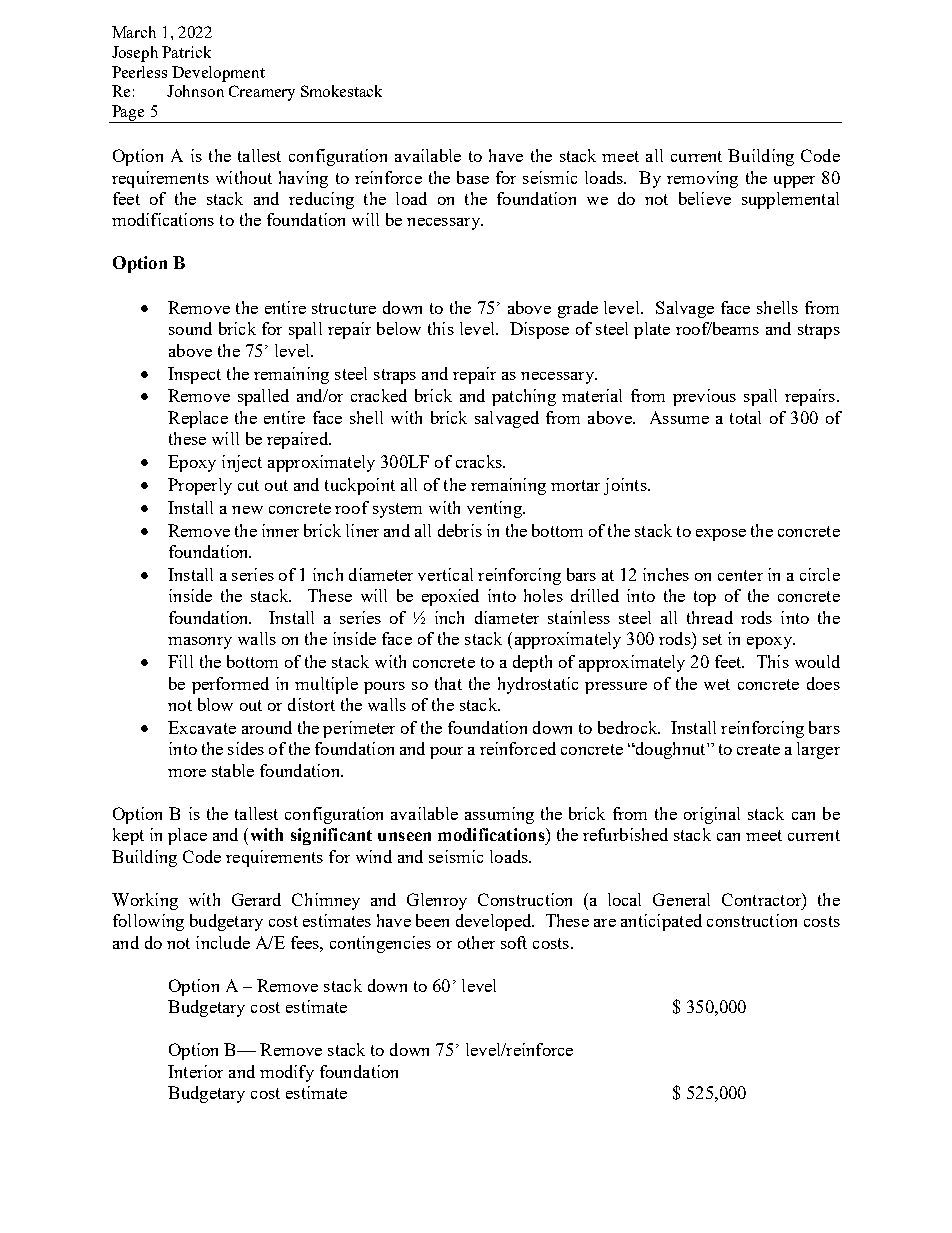 The width and height of the document is (952, 1233). I want to click on base, so click(473, 177).
